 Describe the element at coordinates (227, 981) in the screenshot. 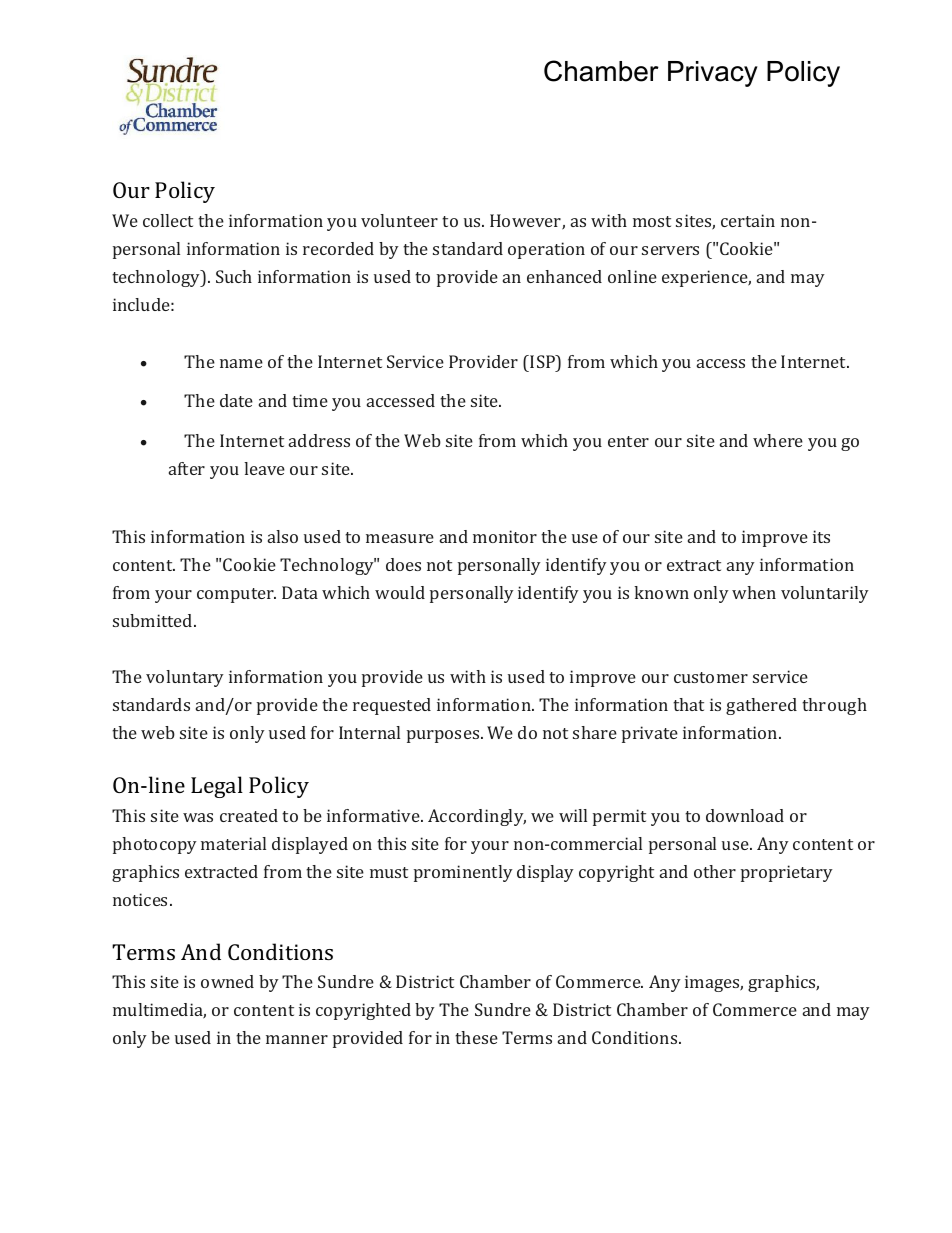

I see `owned` at that location.
